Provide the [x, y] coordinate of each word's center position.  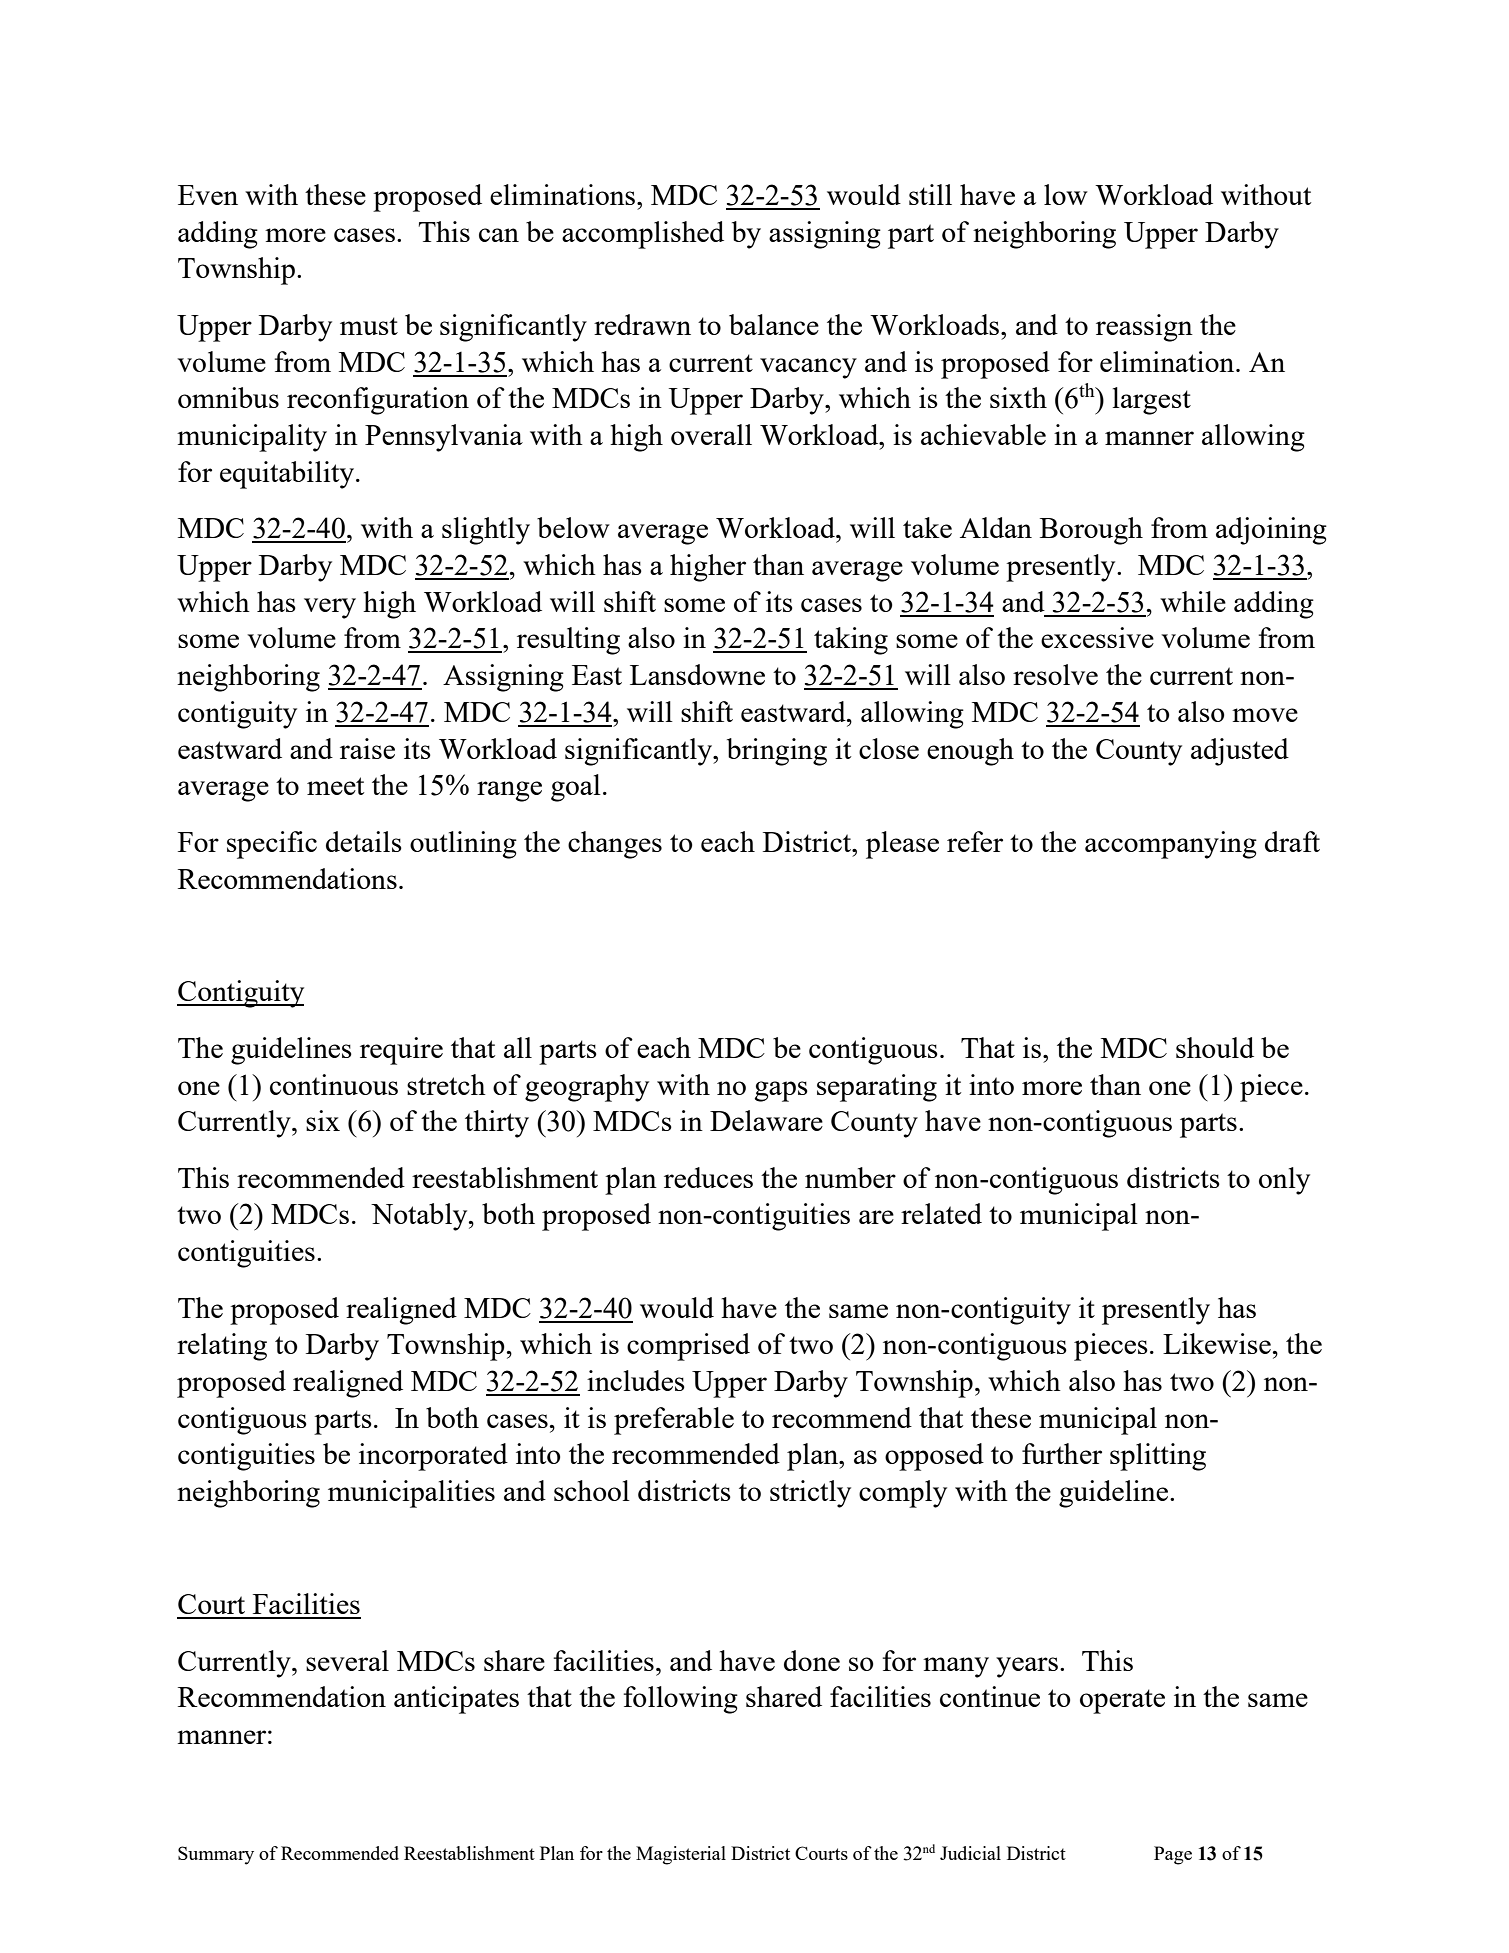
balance [774, 324]
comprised [688, 1347]
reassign [1144, 328]
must [369, 326]
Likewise [1217, 1343]
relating [222, 1347]
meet [335, 786]
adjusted [1240, 752]
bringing [777, 752]
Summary [216, 1855]
